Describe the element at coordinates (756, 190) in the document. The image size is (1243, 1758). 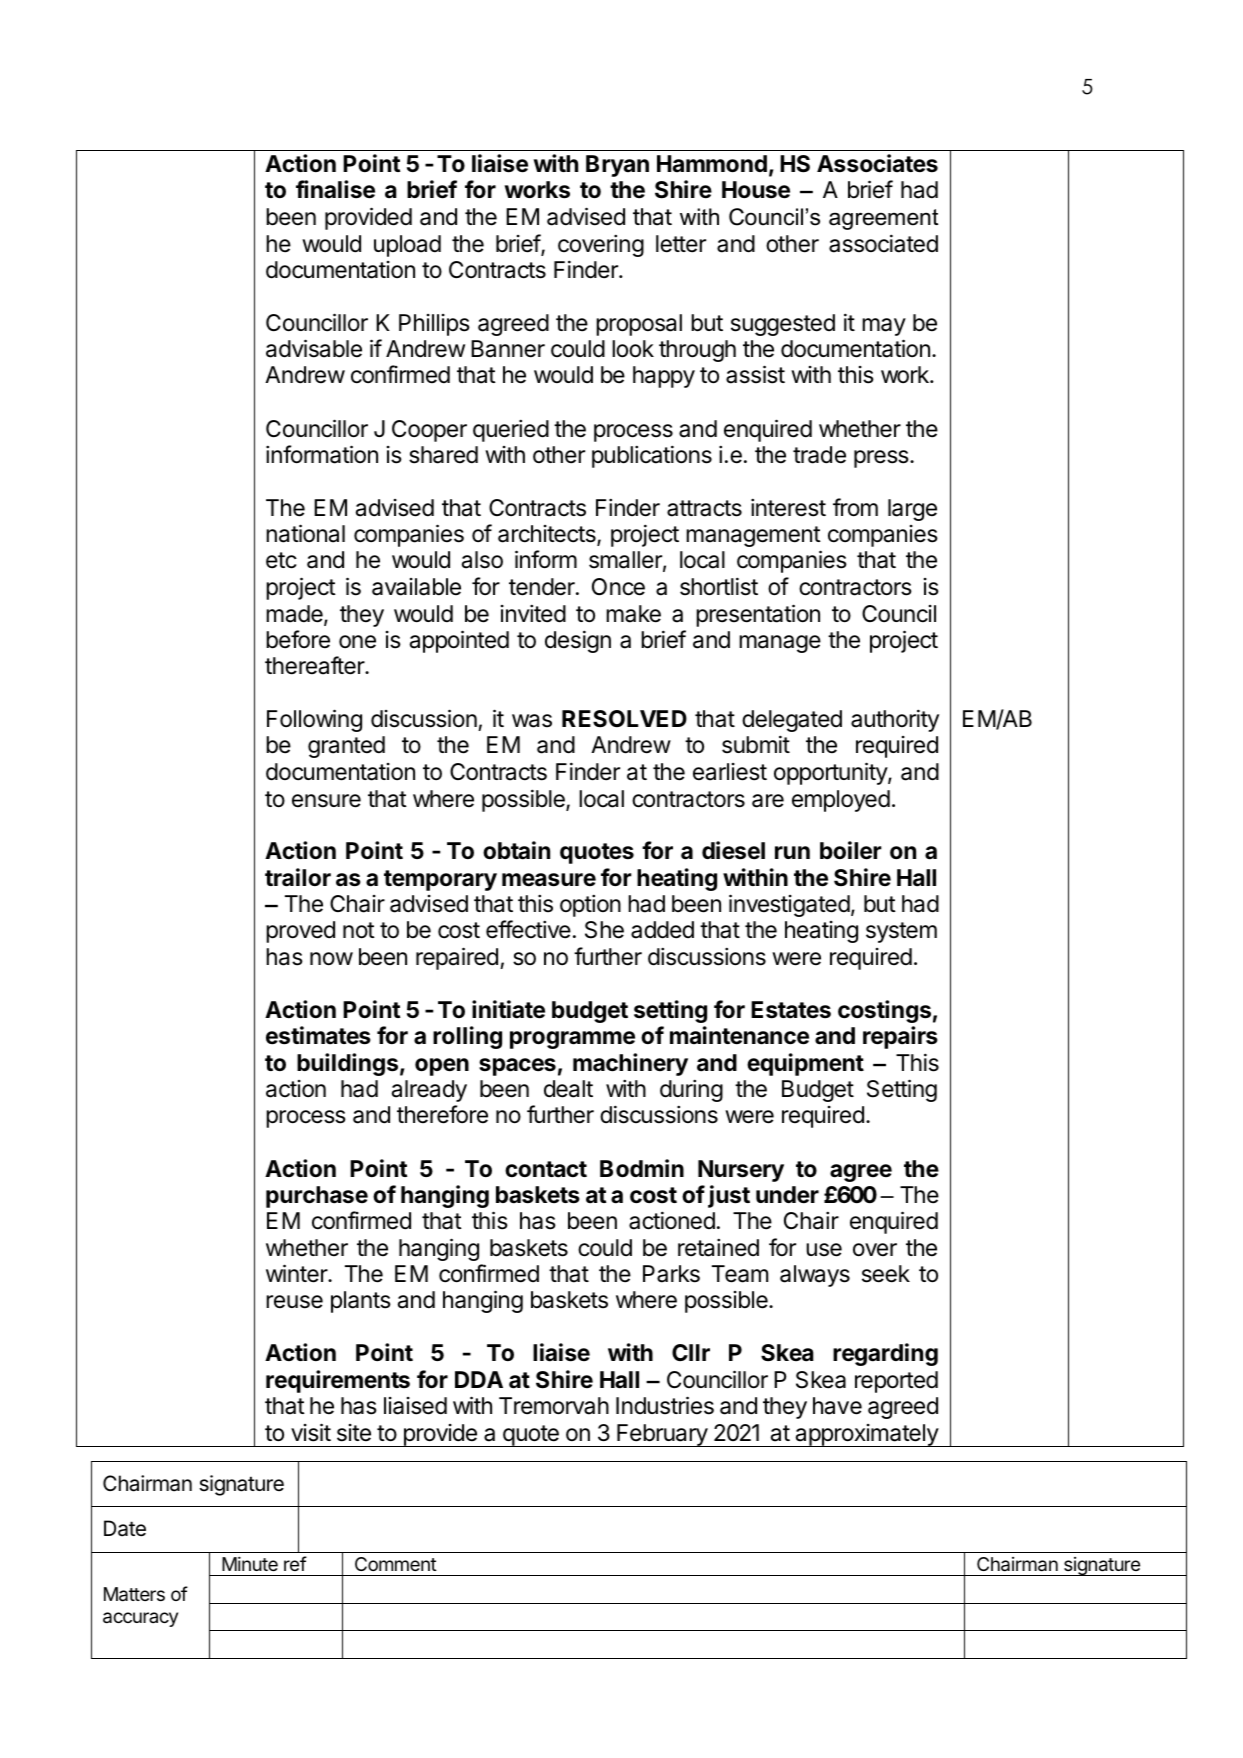
I see `House` at that location.
